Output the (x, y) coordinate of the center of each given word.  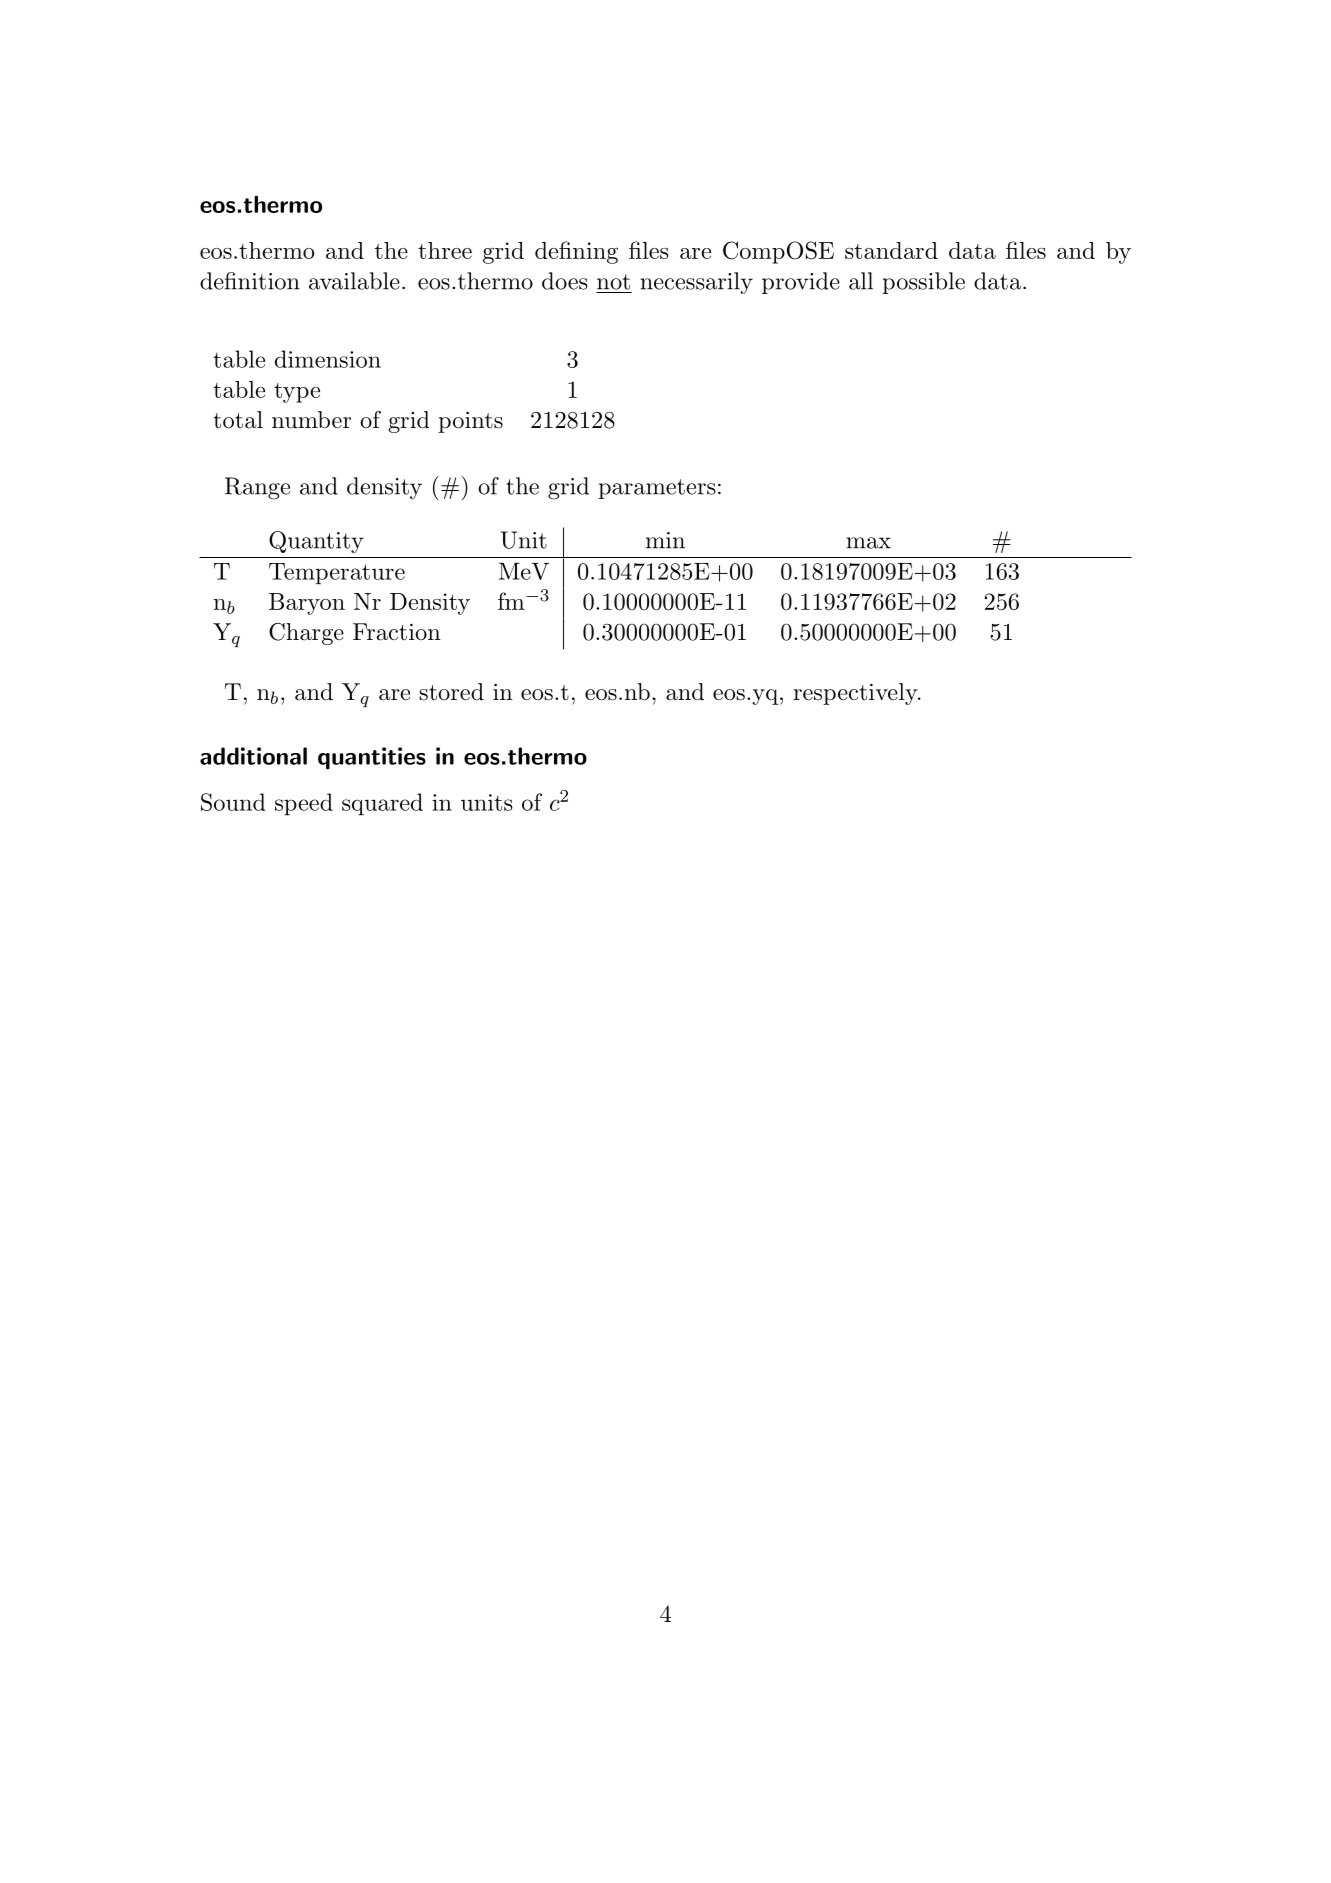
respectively (856, 694)
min (665, 540)
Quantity (316, 542)
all (861, 281)
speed (304, 804)
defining (576, 252)
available (354, 281)
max (868, 543)
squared (382, 804)
